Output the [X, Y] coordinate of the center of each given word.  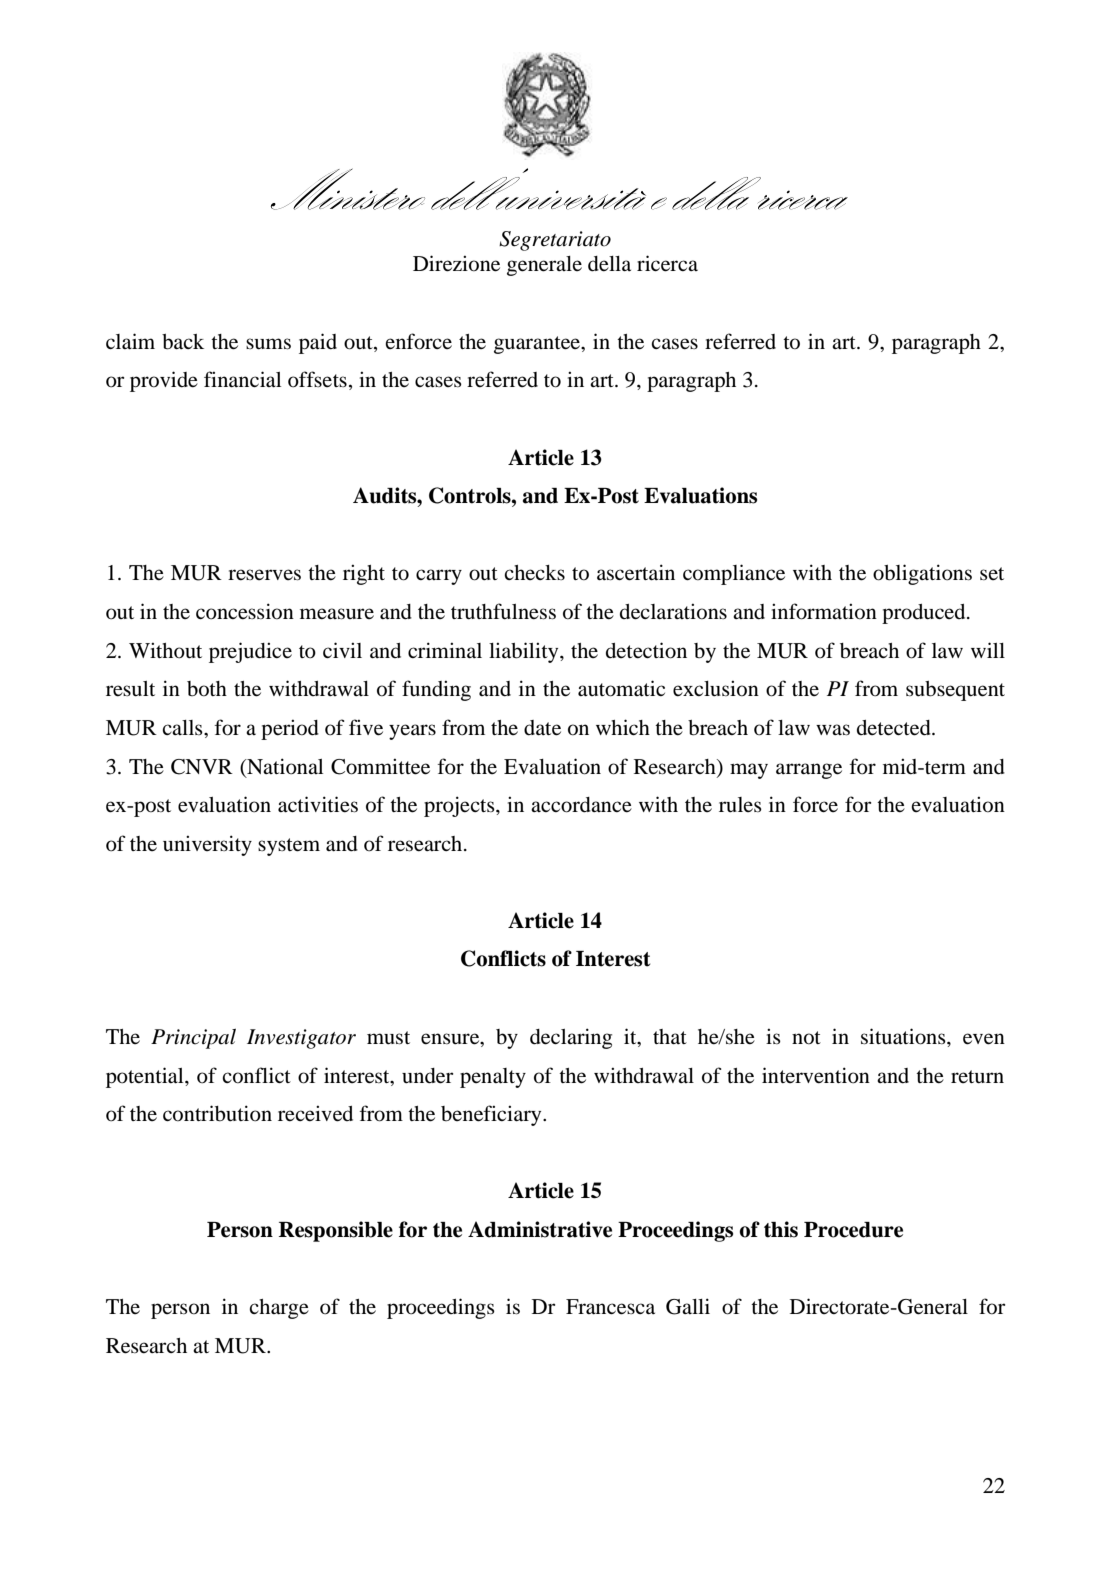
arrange [809, 771]
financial [242, 379]
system [289, 847]
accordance [581, 805]
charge [279, 1309]
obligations [922, 574]
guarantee [538, 345]
